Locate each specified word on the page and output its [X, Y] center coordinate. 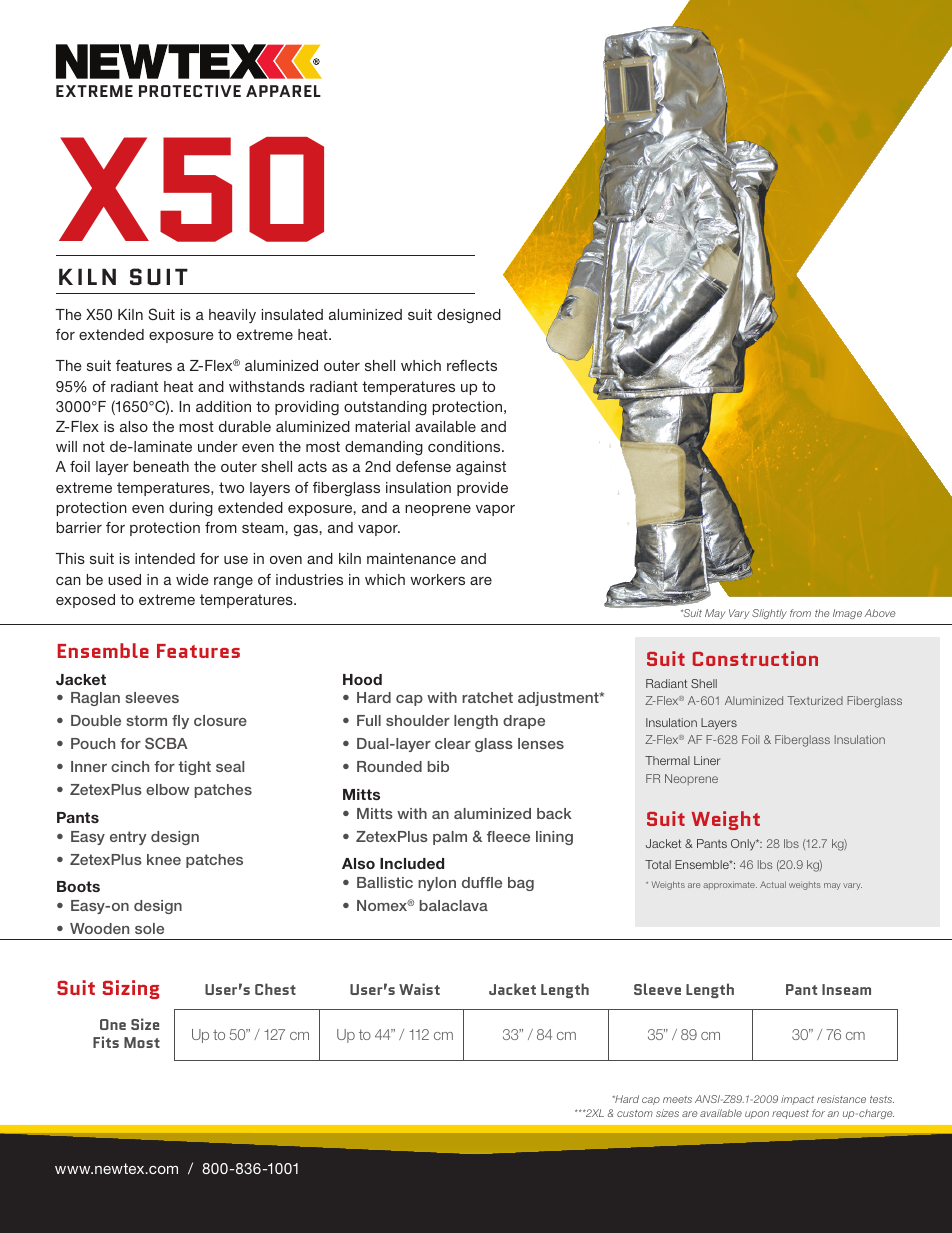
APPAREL [283, 91]
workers [437, 579]
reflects [472, 365]
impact [797, 1100]
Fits [106, 1042]
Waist [419, 989]
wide [192, 579]
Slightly [769, 614]
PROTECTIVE [190, 91]
